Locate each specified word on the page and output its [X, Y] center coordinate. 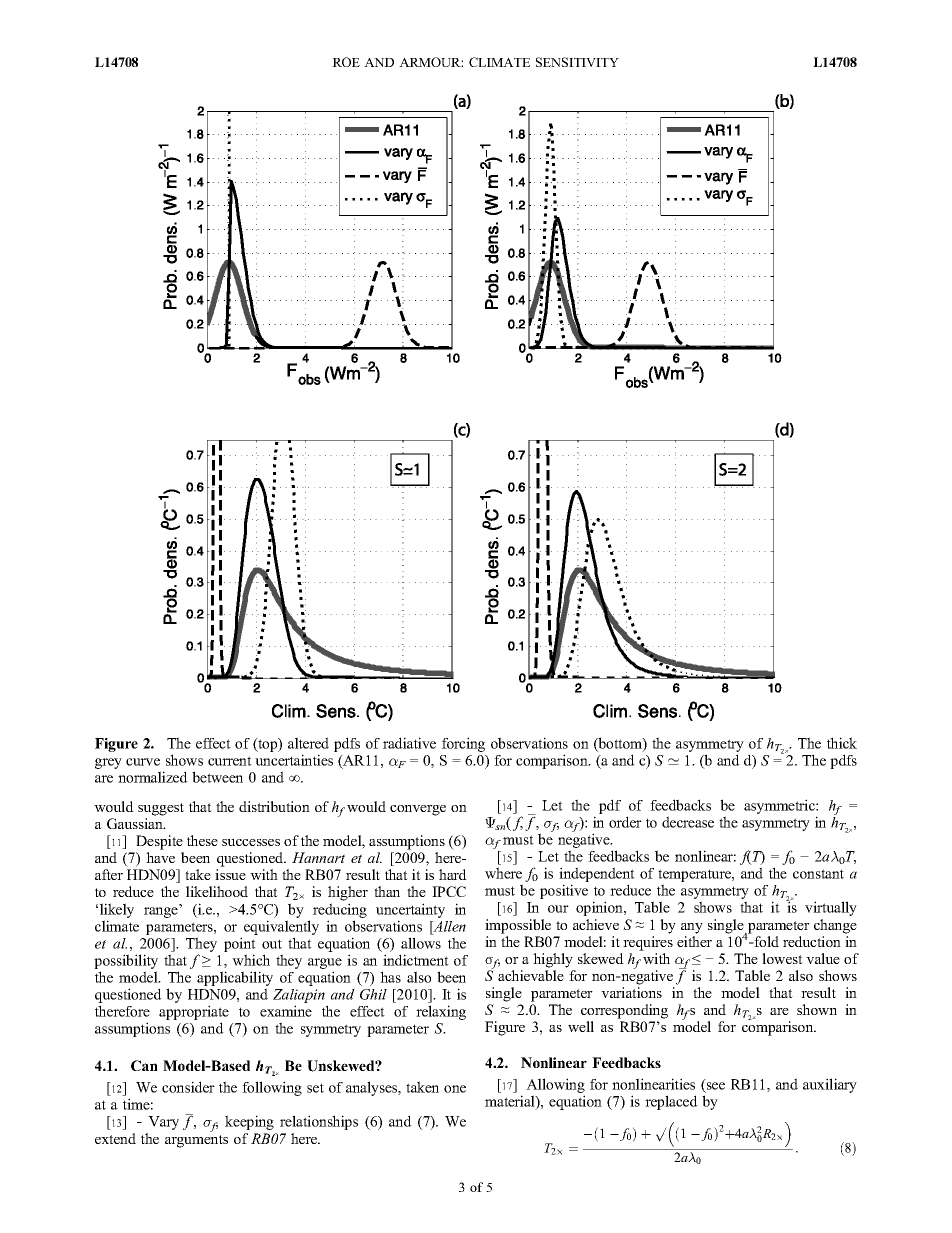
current [230, 761]
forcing [463, 744]
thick [842, 743]
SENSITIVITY [577, 62]
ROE [346, 62]
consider [188, 1087]
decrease [688, 822]
